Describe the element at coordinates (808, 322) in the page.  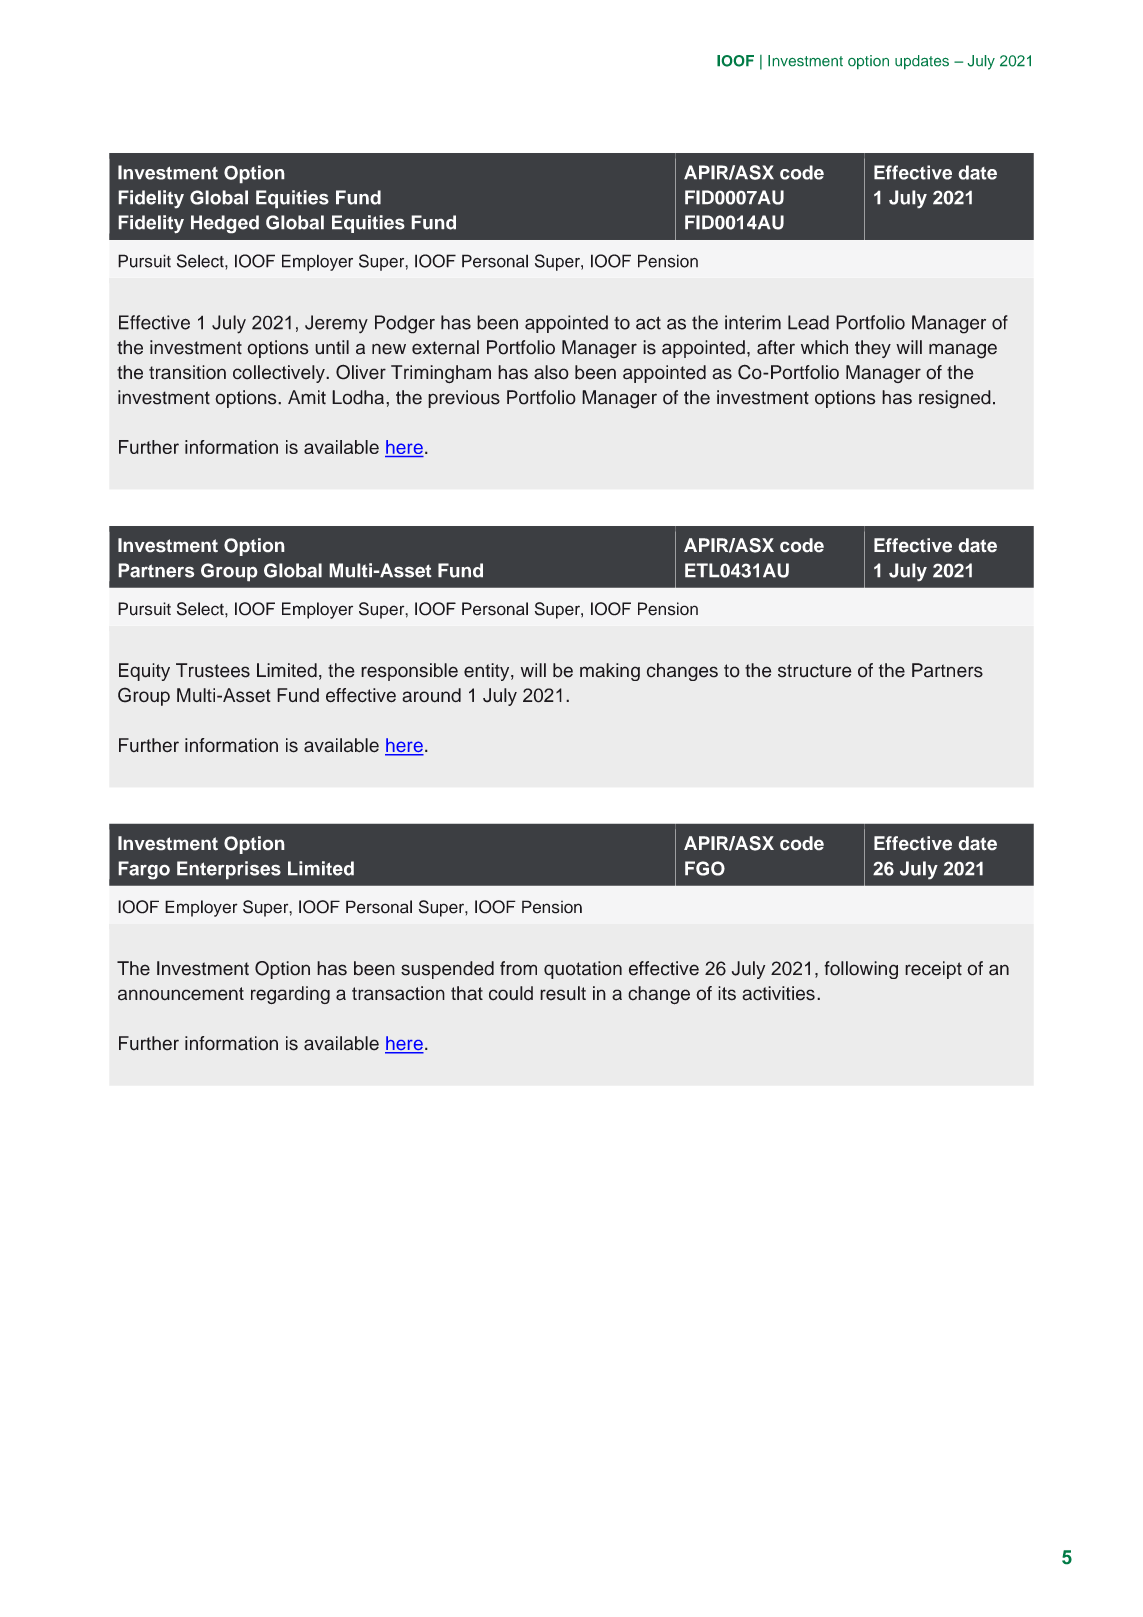
I see `Lead` at that location.
